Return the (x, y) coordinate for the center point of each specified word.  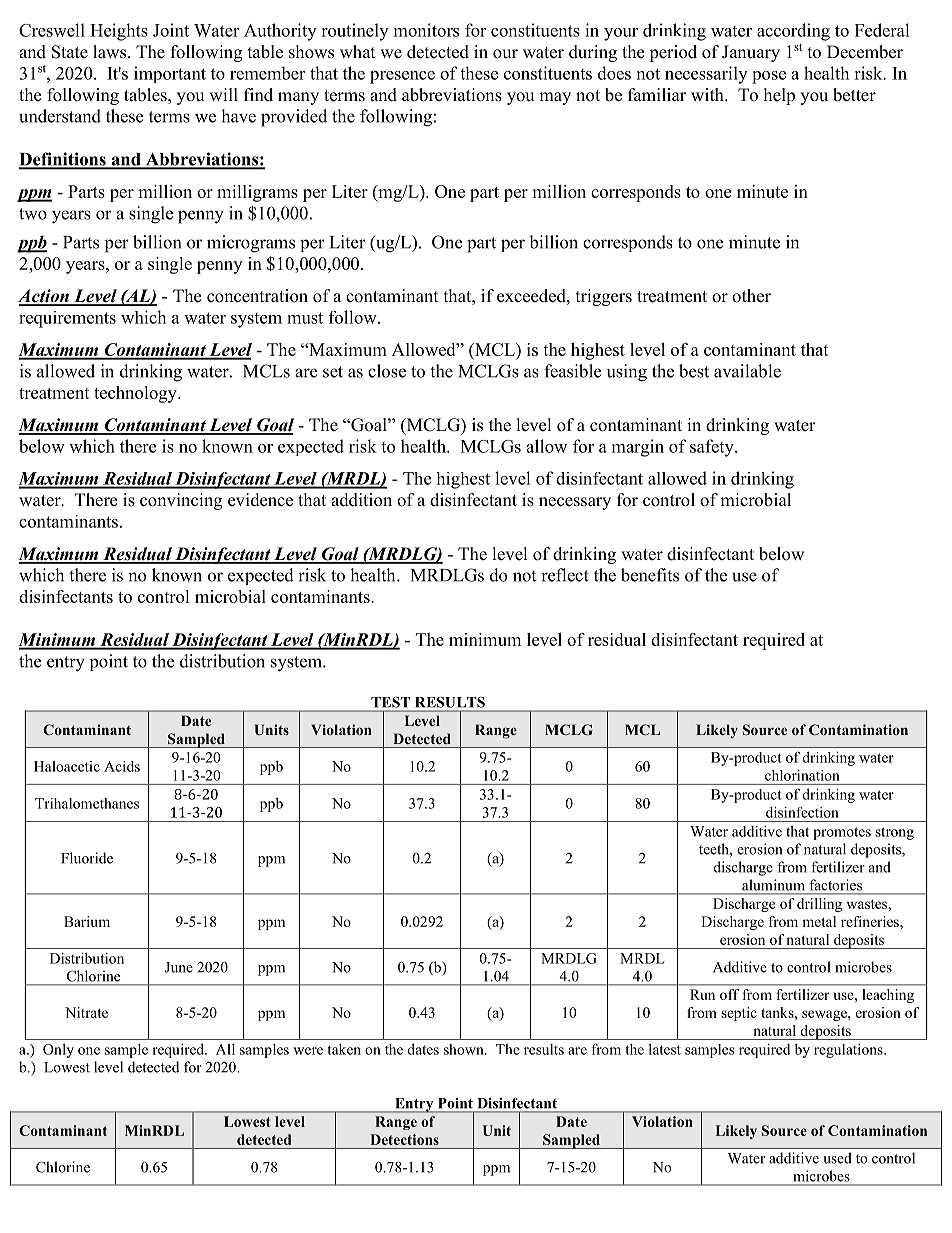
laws (111, 52)
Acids (122, 766)
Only (58, 1051)
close (387, 371)
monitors (426, 30)
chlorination (802, 775)
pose (769, 77)
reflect (565, 575)
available (747, 371)
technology (136, 394)
